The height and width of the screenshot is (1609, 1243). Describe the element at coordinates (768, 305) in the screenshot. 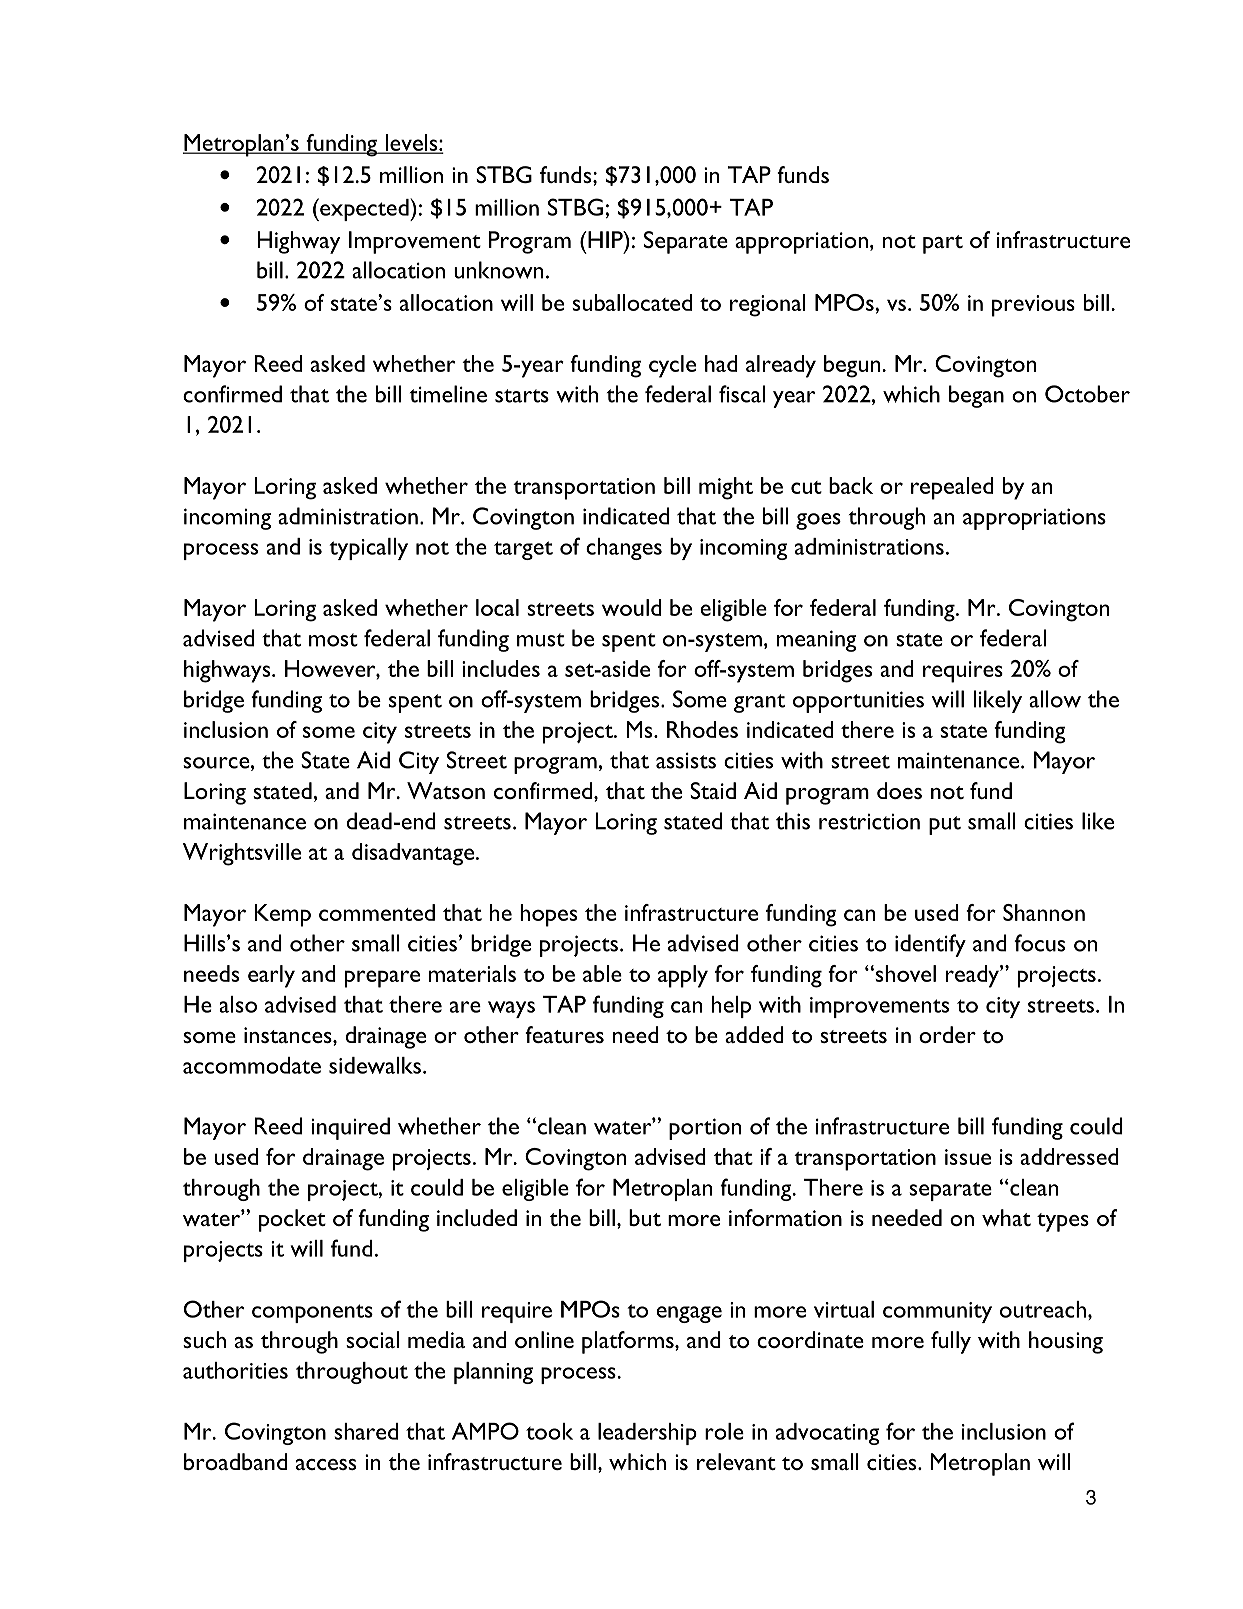

I see `regional` at that location.
